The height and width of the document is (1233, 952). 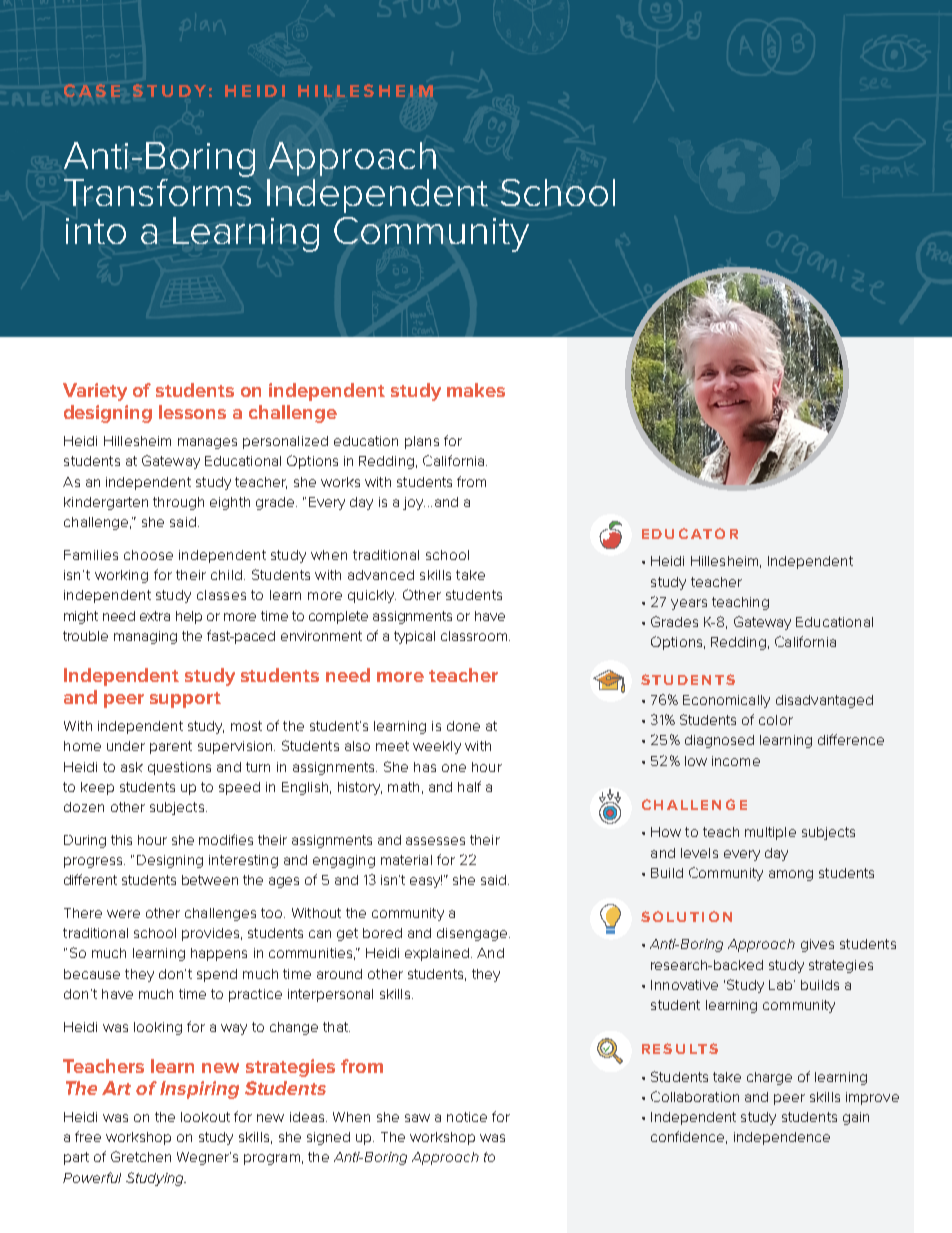 I want to click on Gretchen, so click(x=141, y=1156).
